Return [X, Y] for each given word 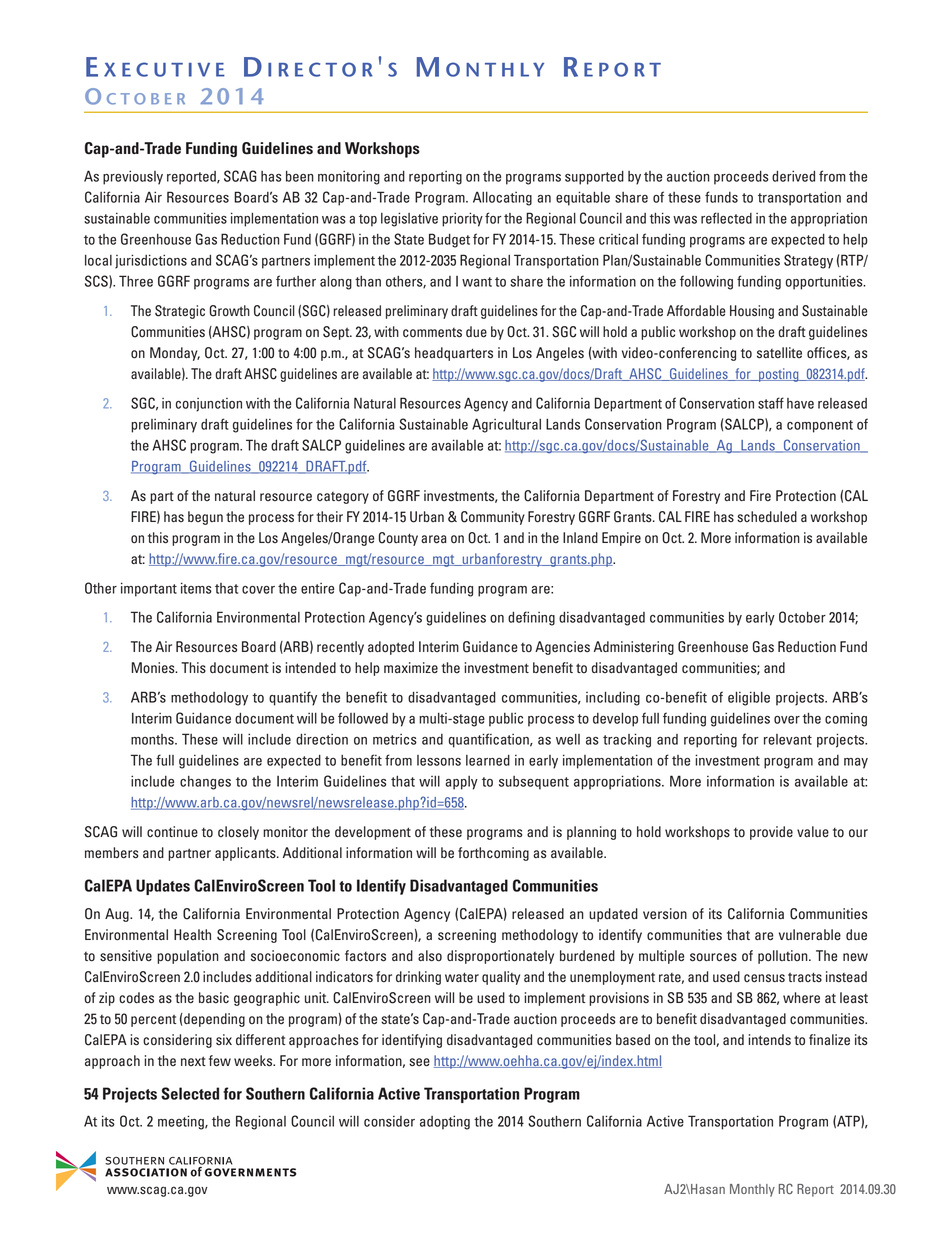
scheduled [767, 517]
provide [771, 833]
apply [461, 783]
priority [462, 219]
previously [133, 177]
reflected [726, 218]
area [434, 539]
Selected [190, 1093]
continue [172, 832]
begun [205, 518]
